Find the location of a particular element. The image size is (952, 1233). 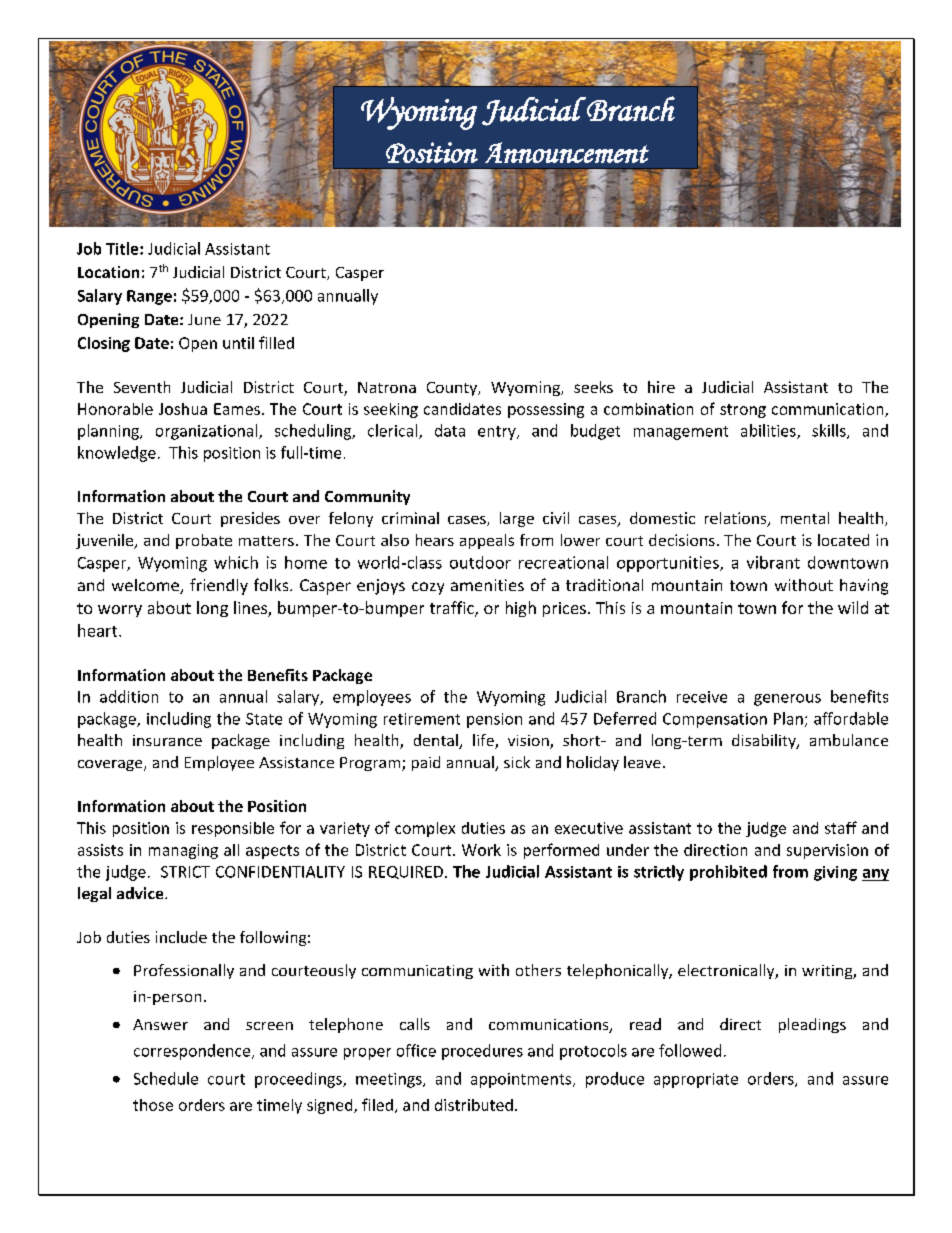

generous is located at coordinates (787, 700).
